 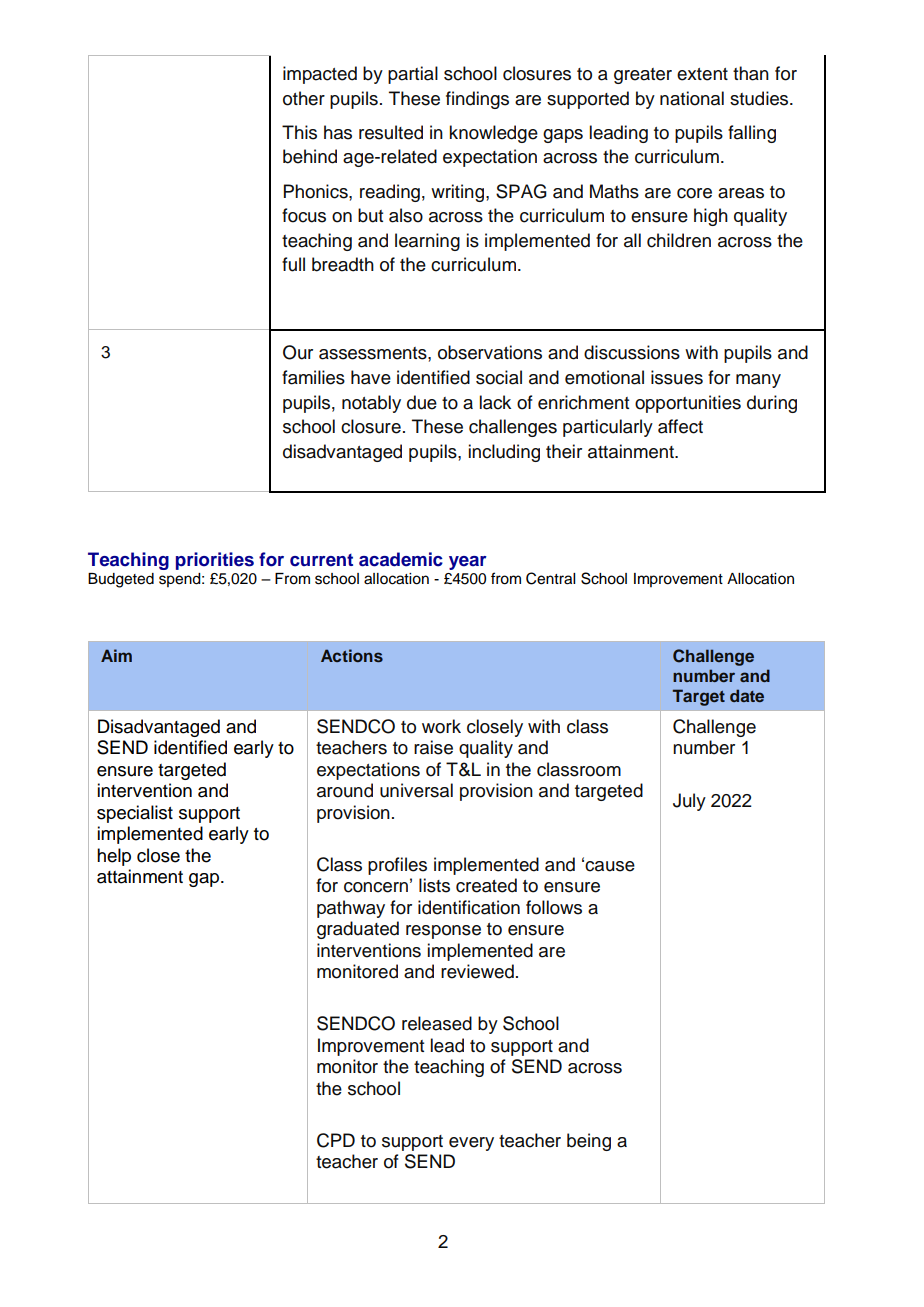 I want to click on issues, so click(x=677, y=377).
